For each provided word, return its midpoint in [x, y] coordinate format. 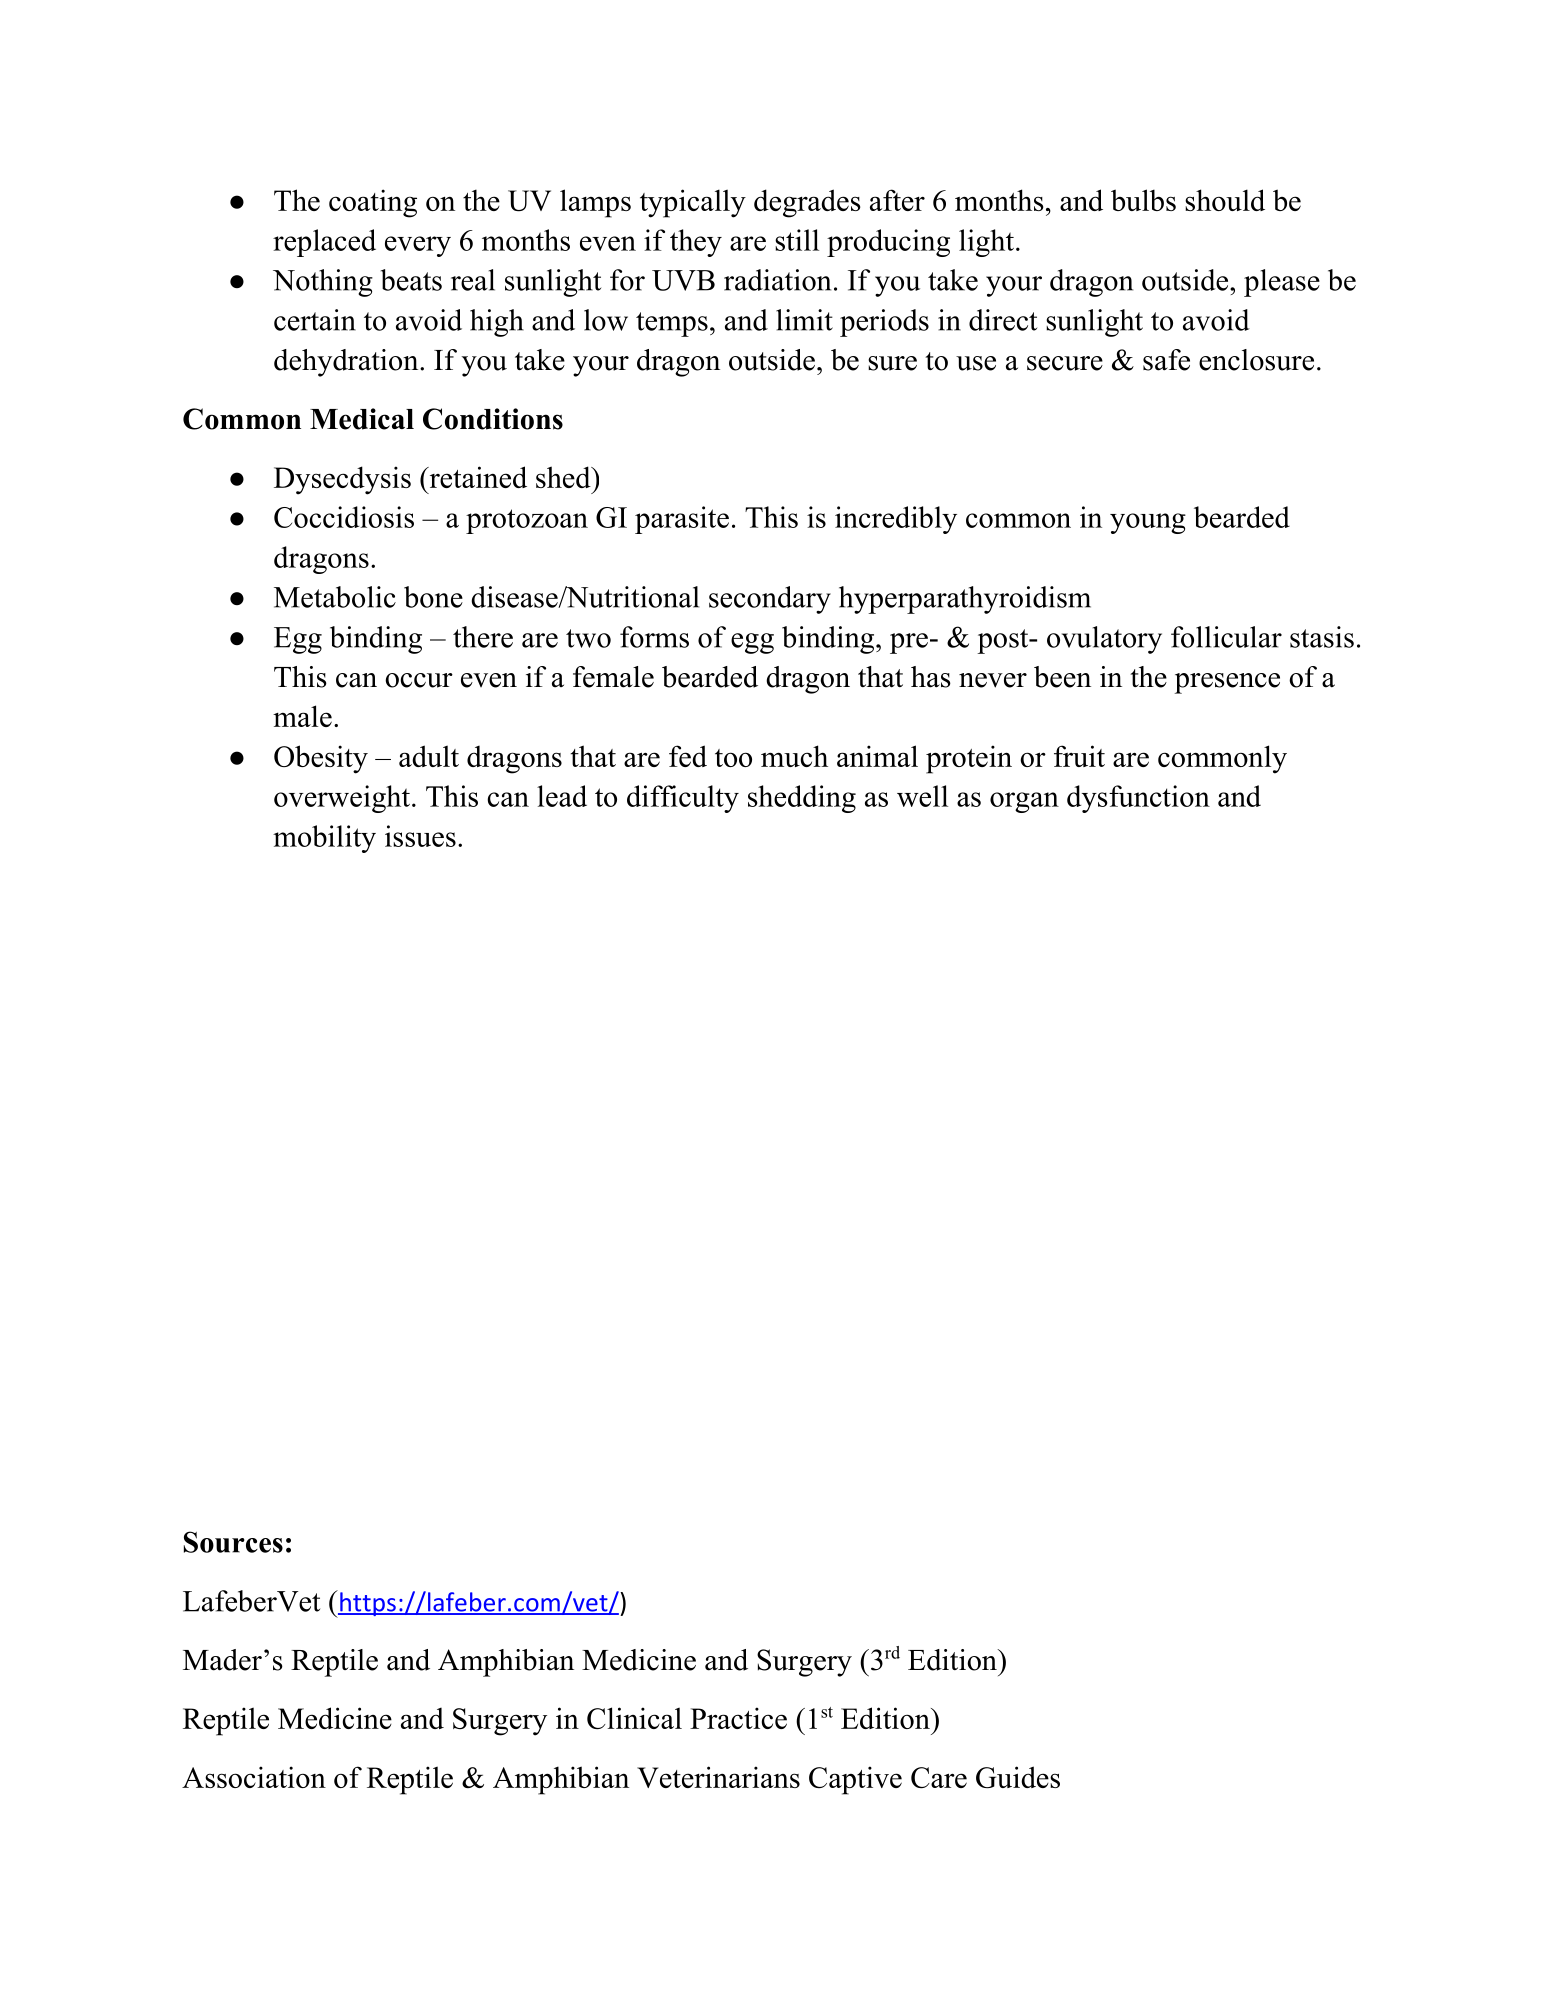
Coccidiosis [344, 517]
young [1148, 523]
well [922, 796]
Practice [738, 1718]
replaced [324, 243]
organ [1024, 802]
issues [420, 836]
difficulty [683, 799]
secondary [770, 600]
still [797, 240]
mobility [324, 839]
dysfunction [1138, 799]
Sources [233, 1542]
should [1225, 200]
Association [254, 1777]
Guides [1018, 1777]
